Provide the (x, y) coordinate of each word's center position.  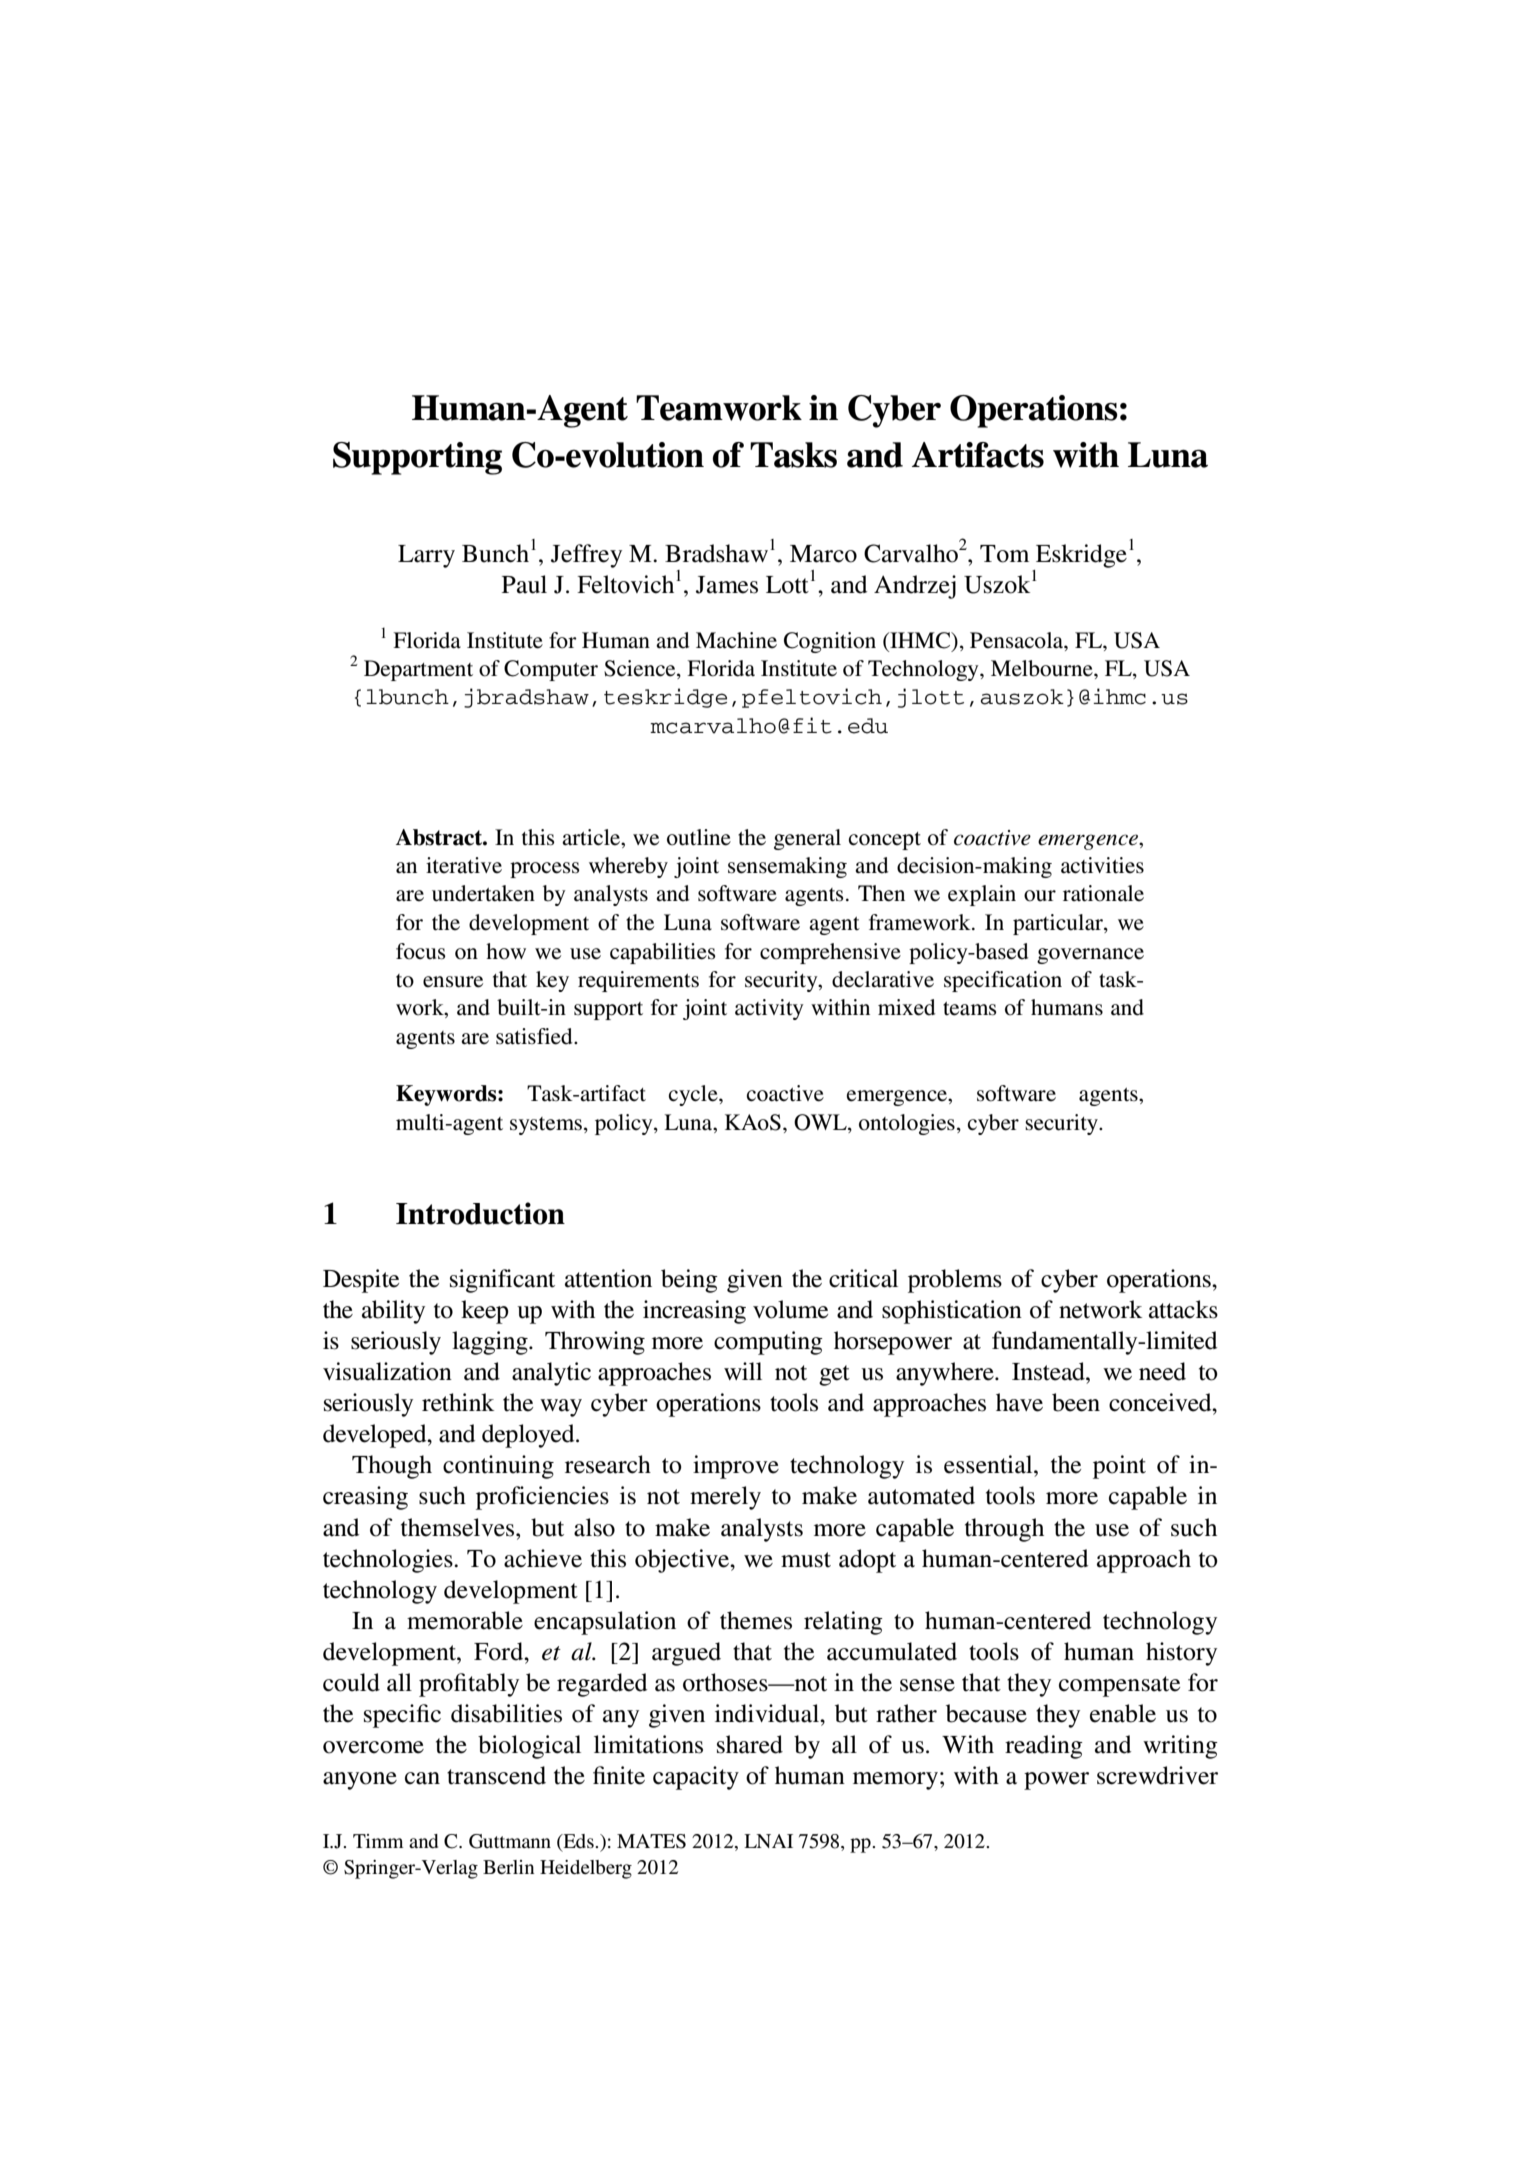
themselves (459, 1527)
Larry (426, 556)
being (689, 1281)
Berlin (508, 1867)
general (807, 839)
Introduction (480, 1213)
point (1119, 1467)
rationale (1103, 893)
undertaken (483, 893)
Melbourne (1043, 668)
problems (955, 1281)
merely (725, 1498)
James (727, 585)
